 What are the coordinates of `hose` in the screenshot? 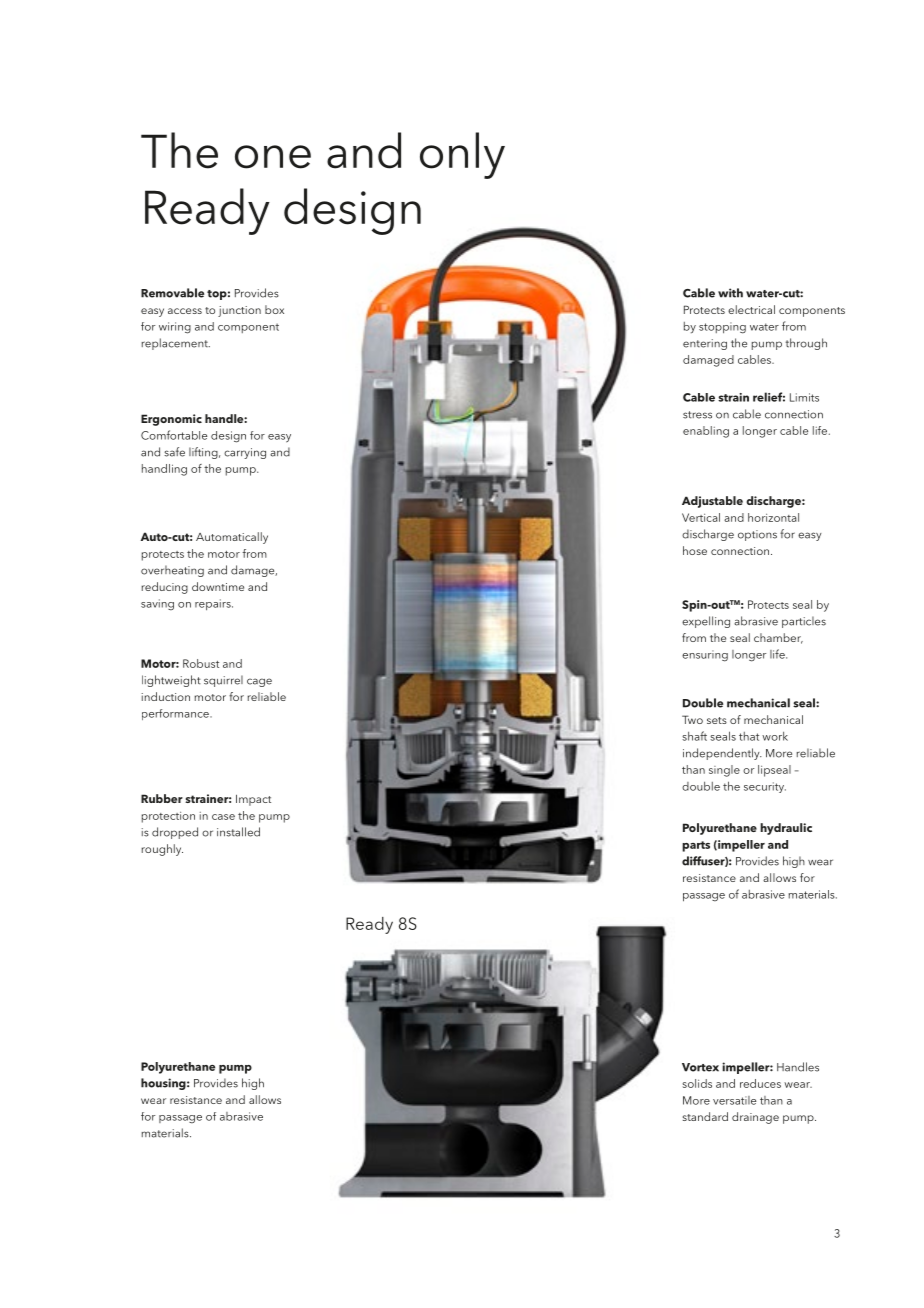 It's located at (695, 550).
